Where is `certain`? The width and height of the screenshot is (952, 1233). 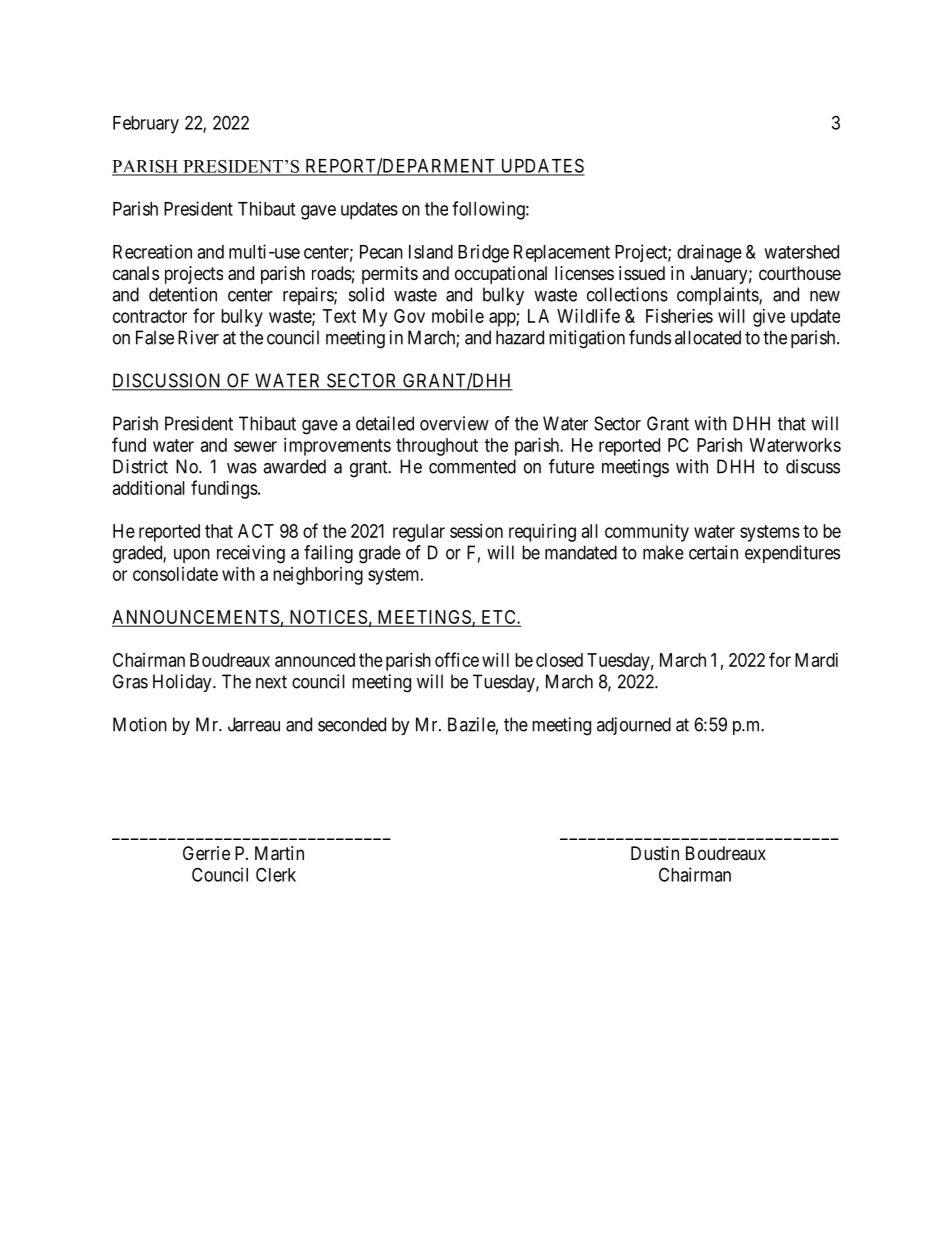
certain is located at coordinates (713, 552).
